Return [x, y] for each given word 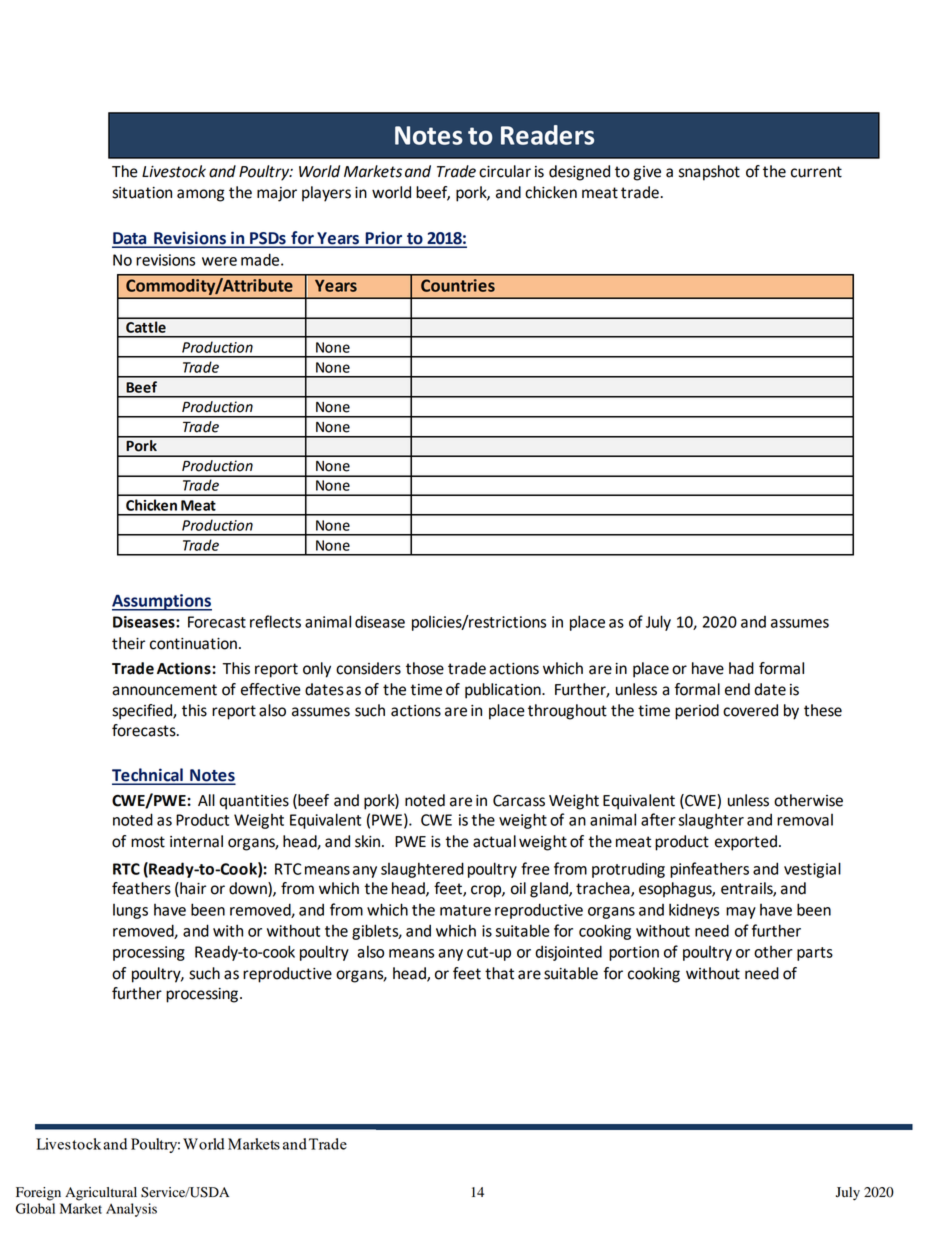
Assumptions [162, 602]
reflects [275, 621]
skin [367, 841]
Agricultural [101, 1194]
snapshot [709, 173]
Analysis [131, 1210]
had [741, 668]
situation [142, 193]
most [148, 842]
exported [746, 843]
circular [505, 171]
